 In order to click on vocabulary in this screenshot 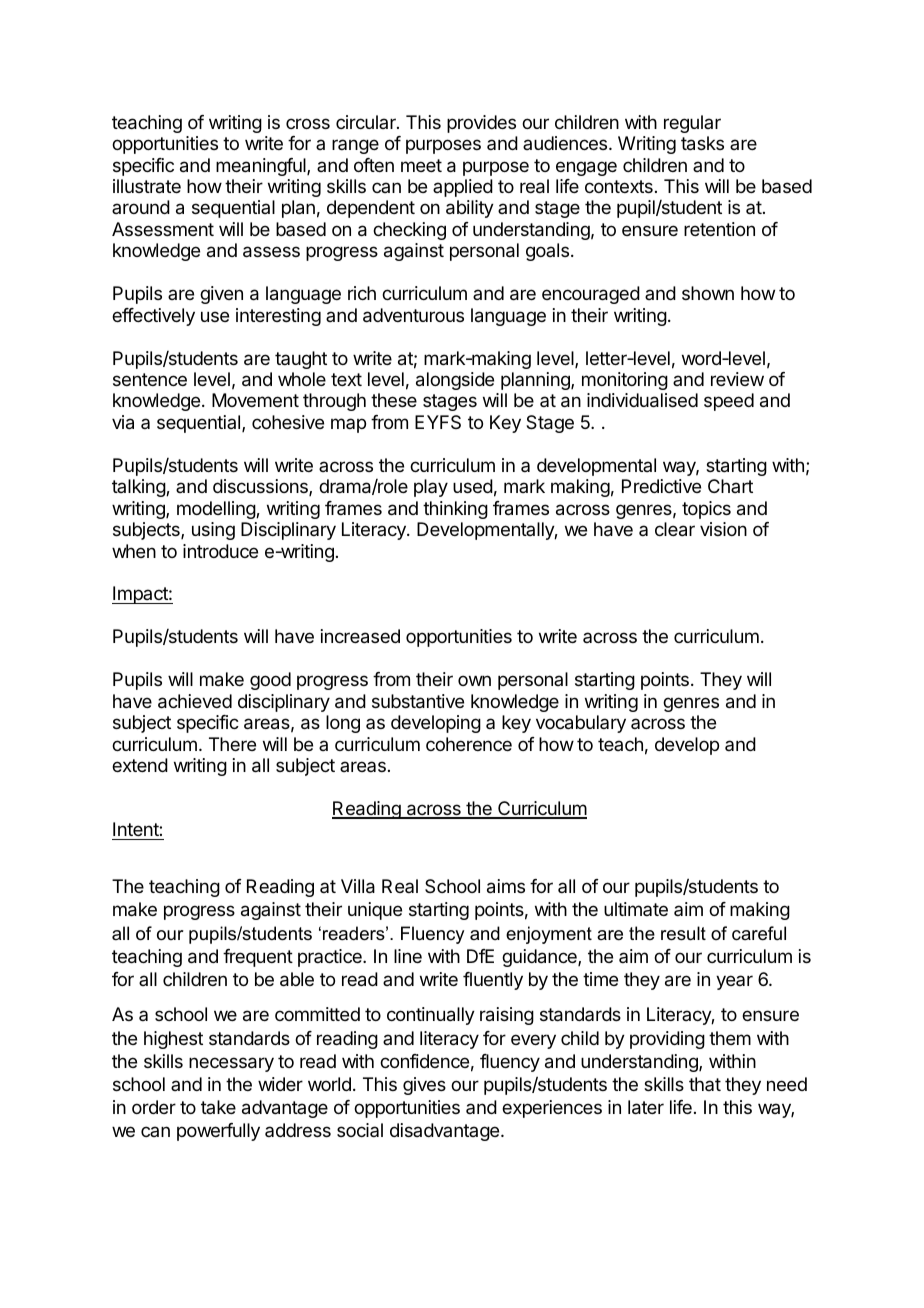, I will do `click(581, 724)`.
